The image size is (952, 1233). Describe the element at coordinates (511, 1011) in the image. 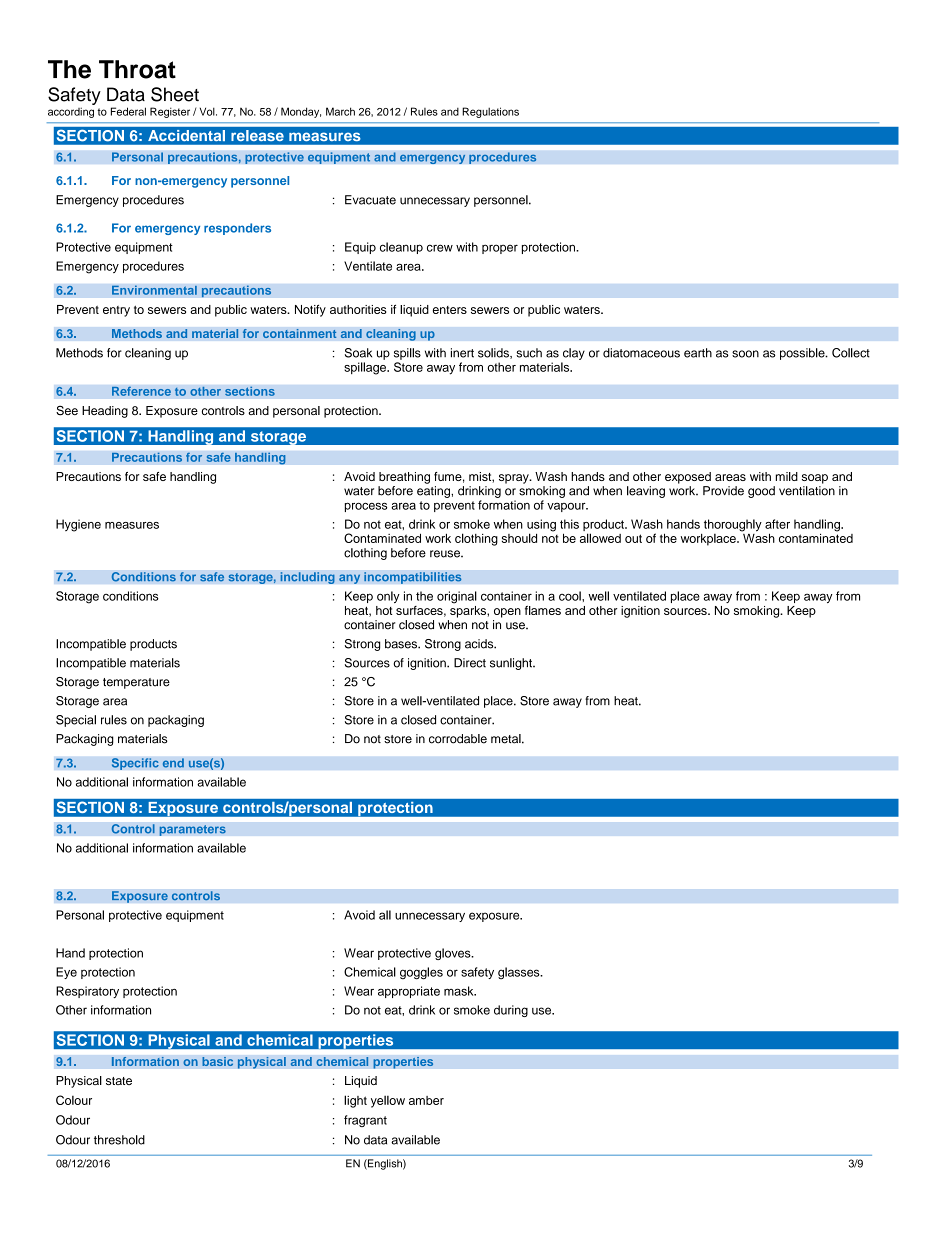

I see `during` at that location.
